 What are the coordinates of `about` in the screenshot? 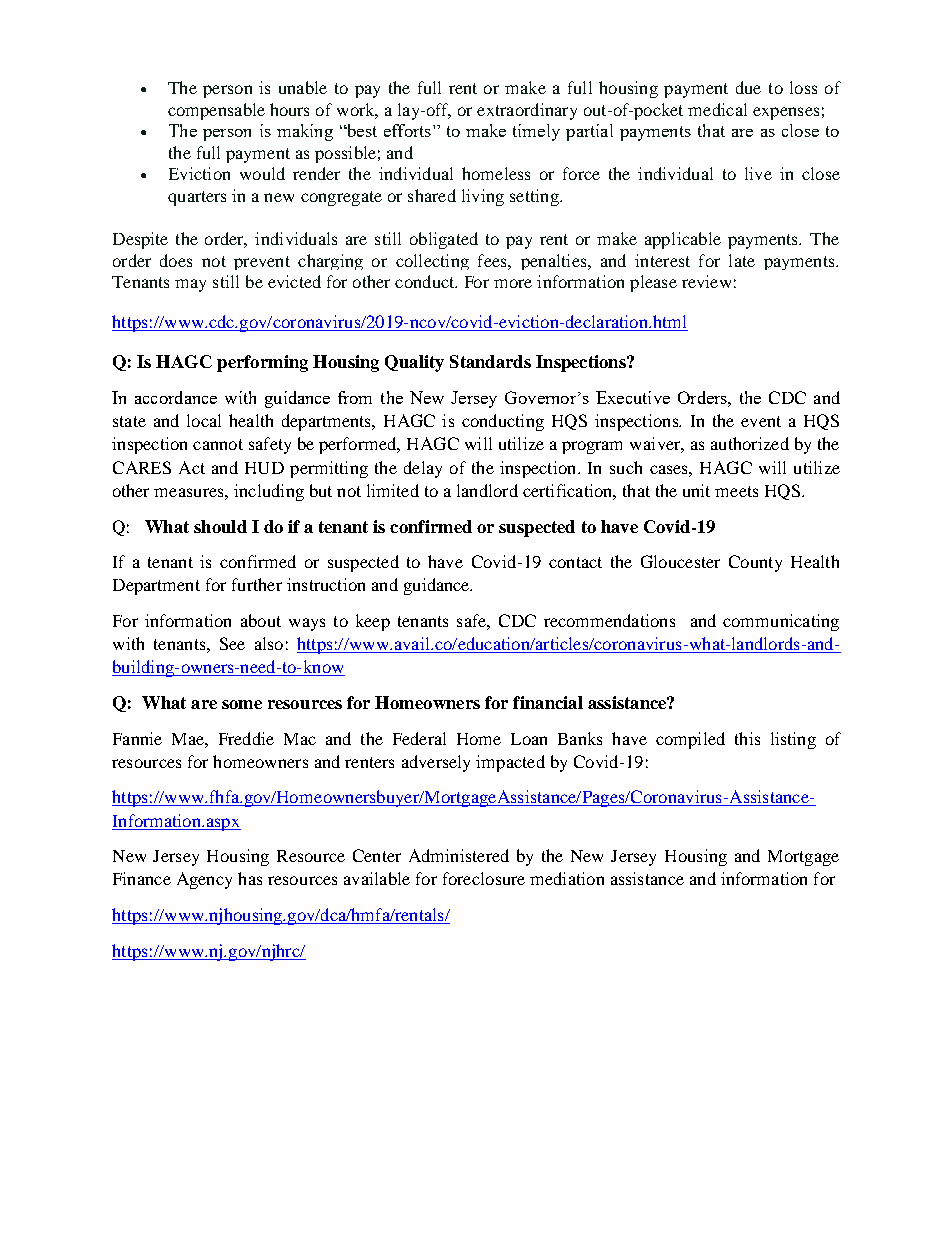 It's located at (261, 620).
